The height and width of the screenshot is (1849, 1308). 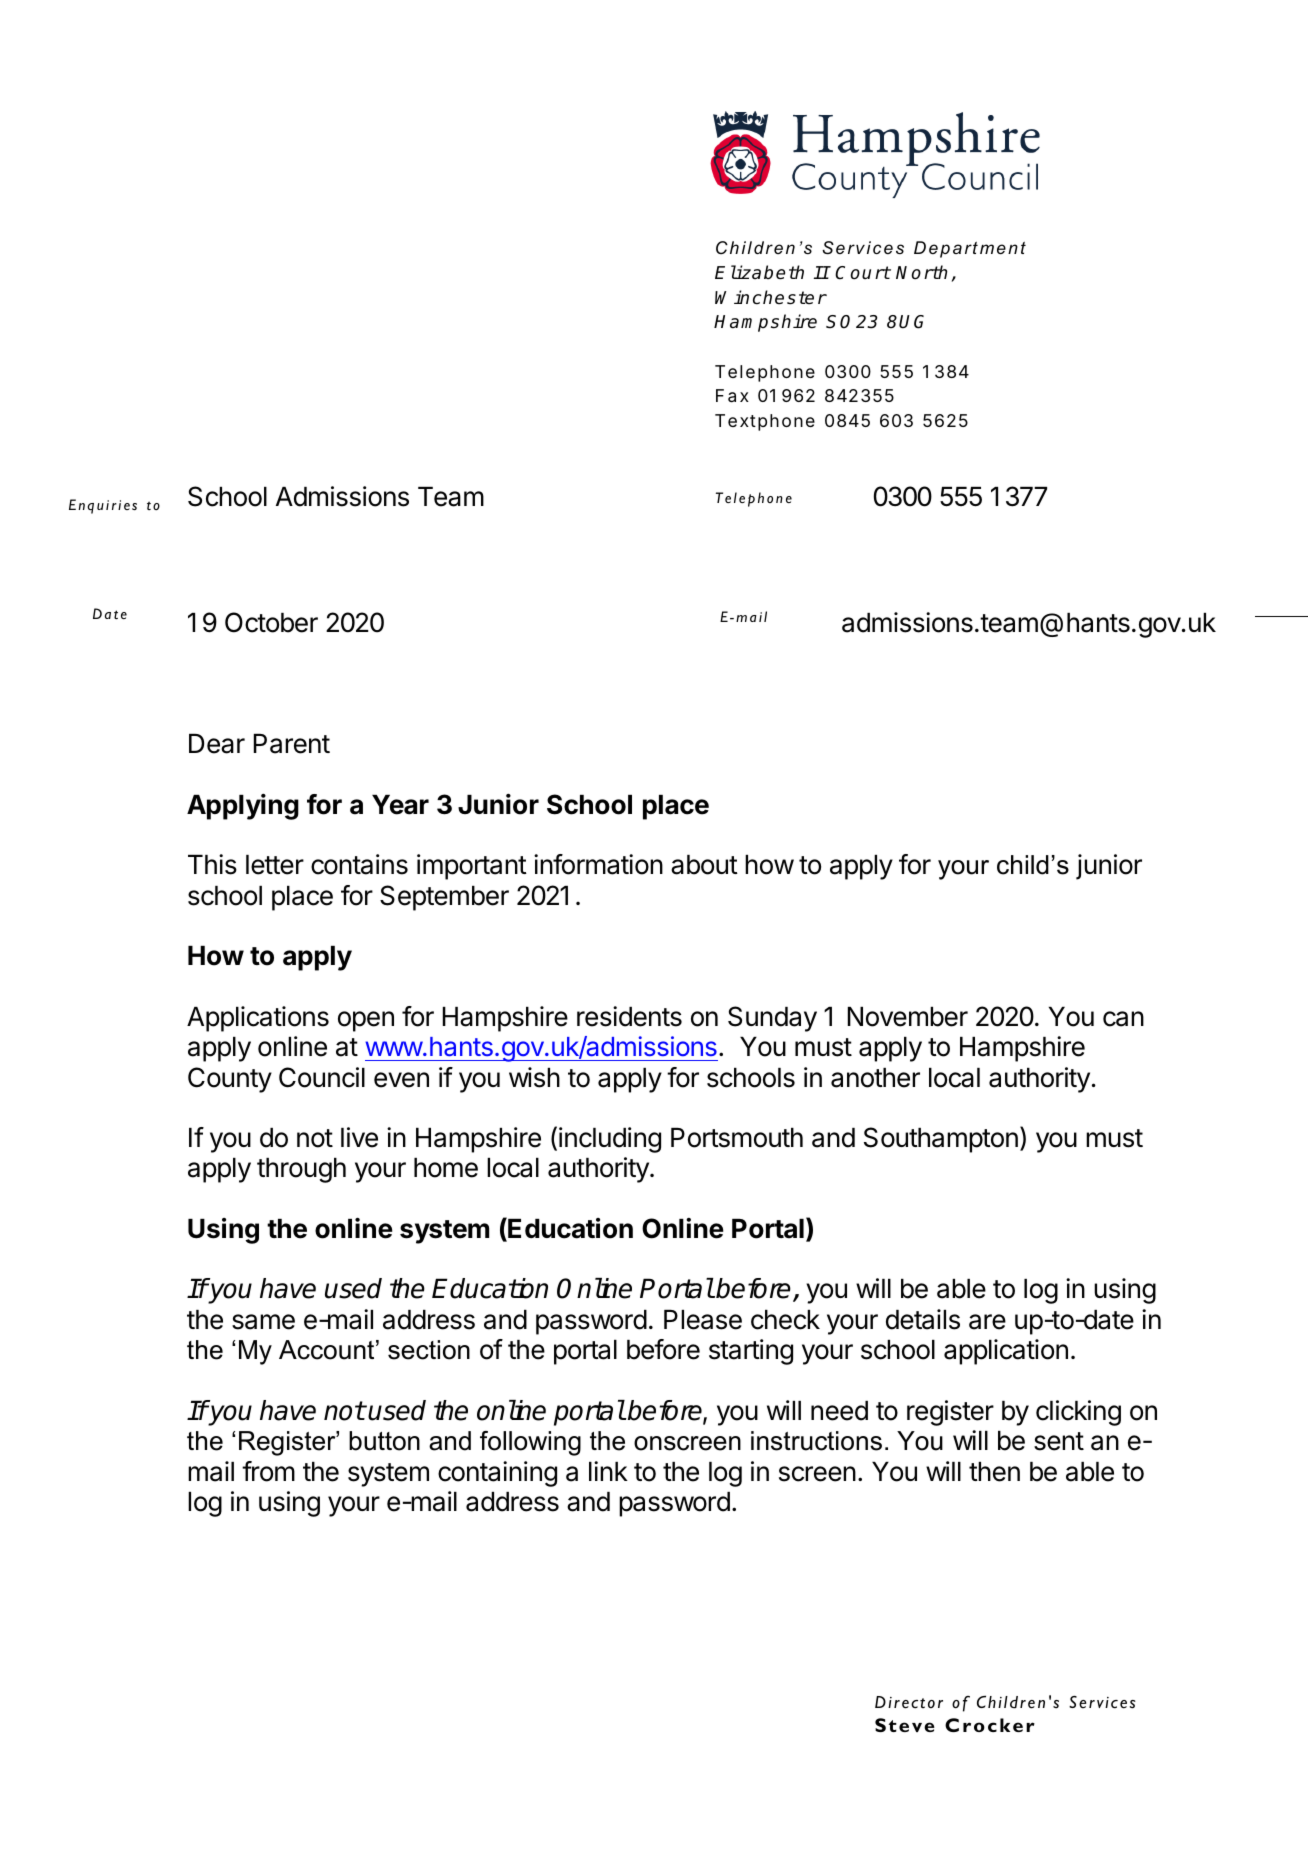 I want to click on Council, so click(x=322, y=1077).
